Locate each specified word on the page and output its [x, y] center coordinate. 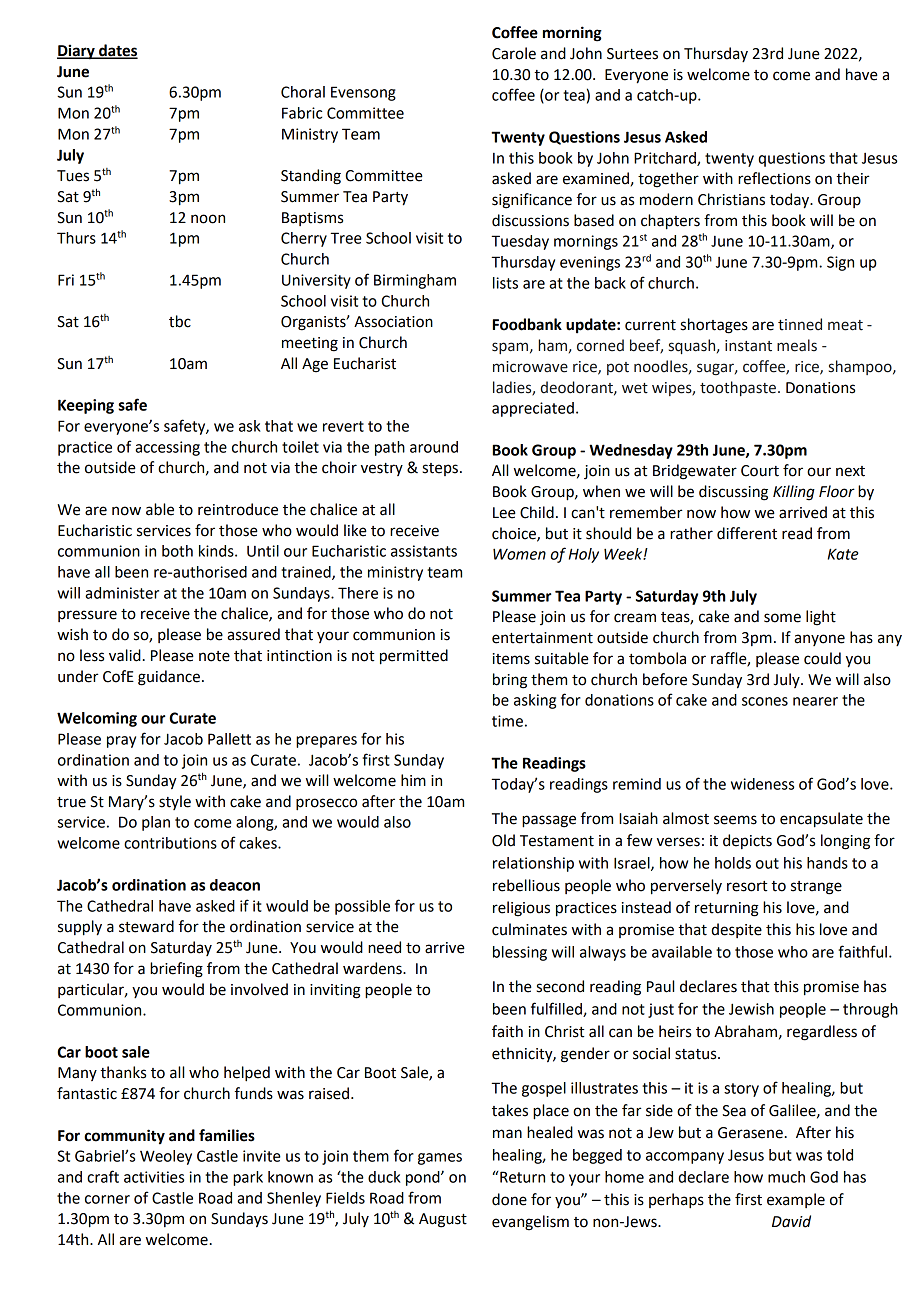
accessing [167, 448]
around [434, 447]
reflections [774, 178]
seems [735, 820]
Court [760, 471]
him [413, 780]
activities [154, 1177]
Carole [514, 53]
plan [156, 823]
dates [117, 51]
